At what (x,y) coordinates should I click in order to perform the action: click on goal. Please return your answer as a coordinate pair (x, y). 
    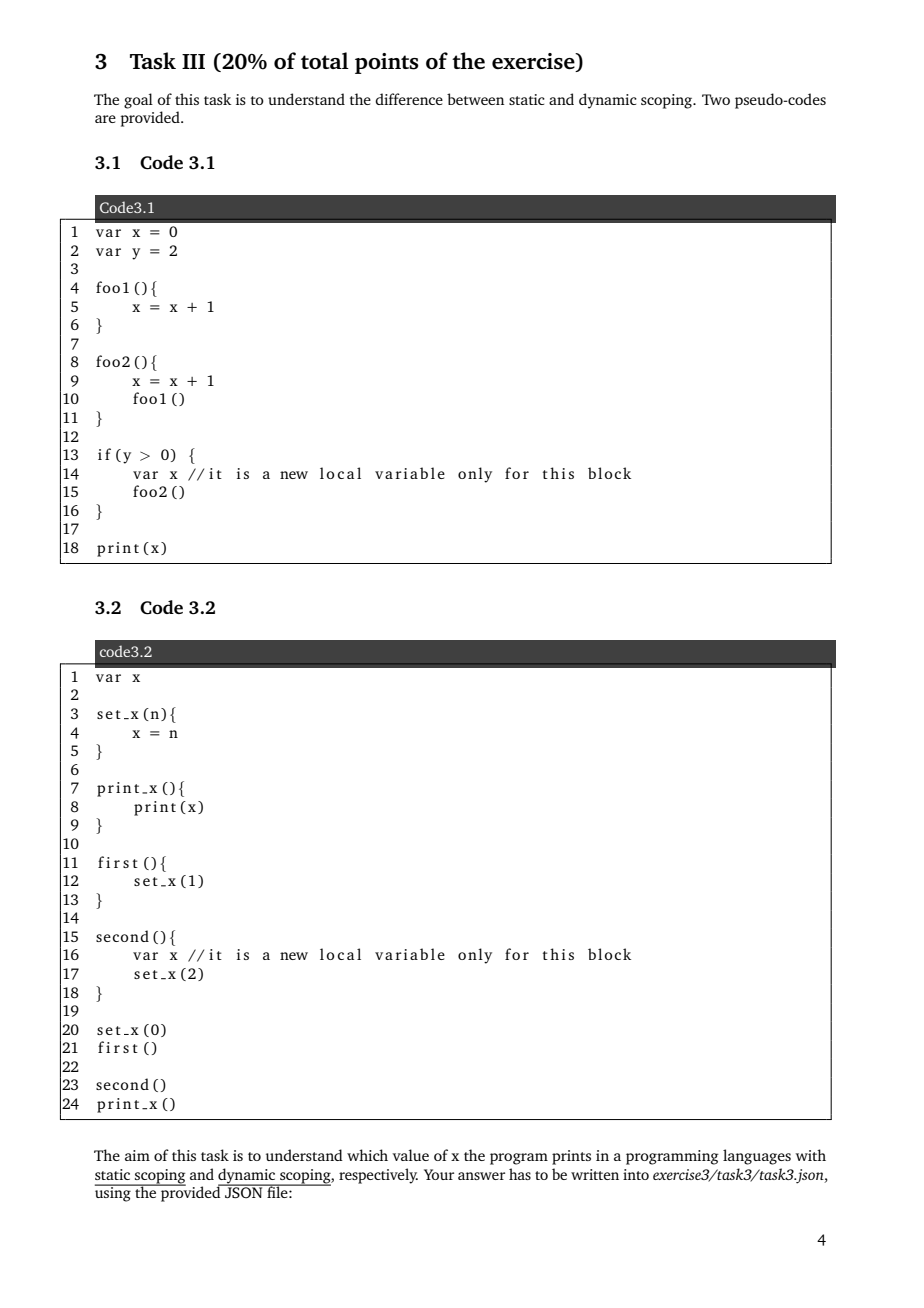
    Looking at the image, I should click on (138, 101).
